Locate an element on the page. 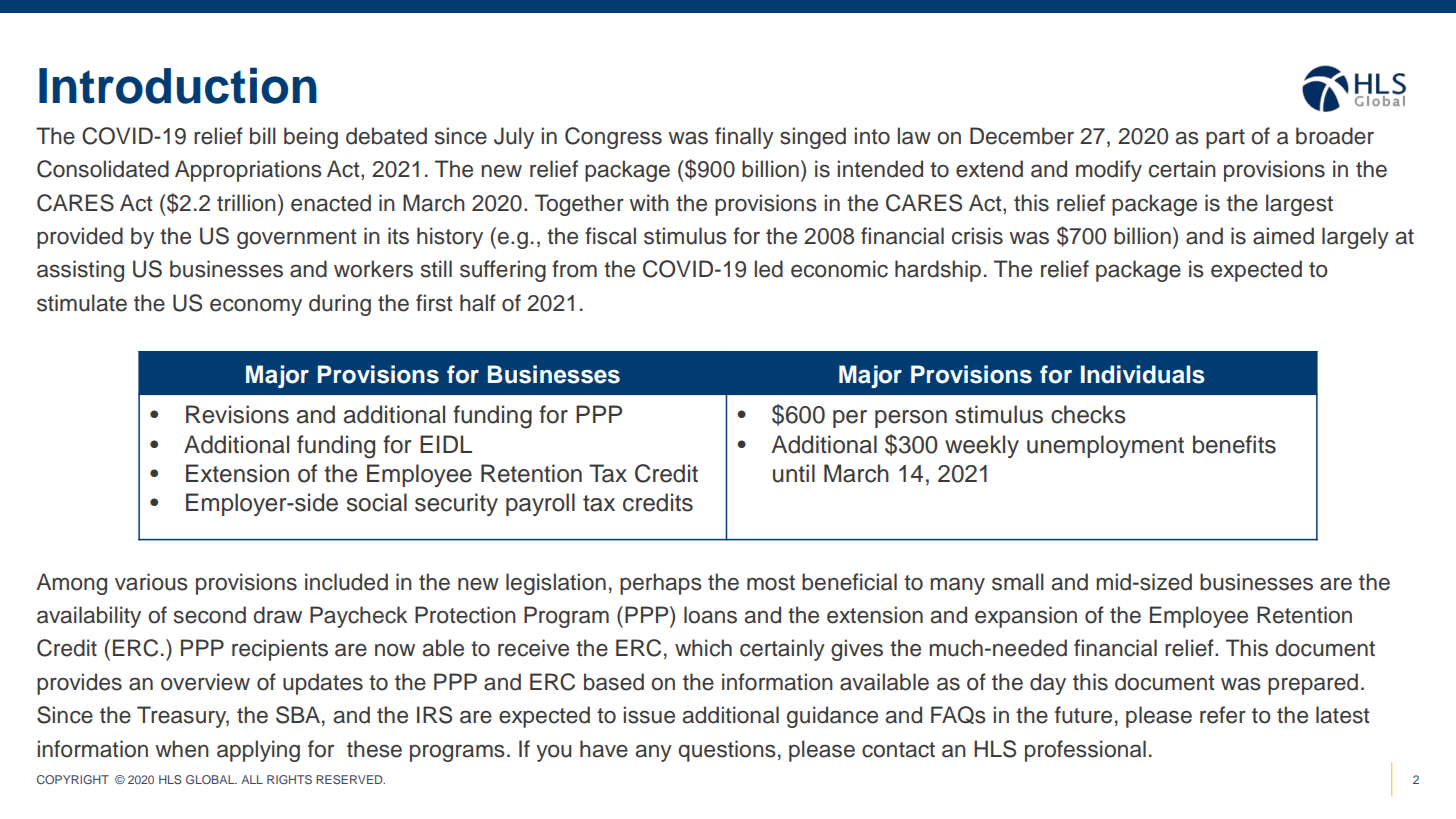  finally is located at coordinates (744, 138).
